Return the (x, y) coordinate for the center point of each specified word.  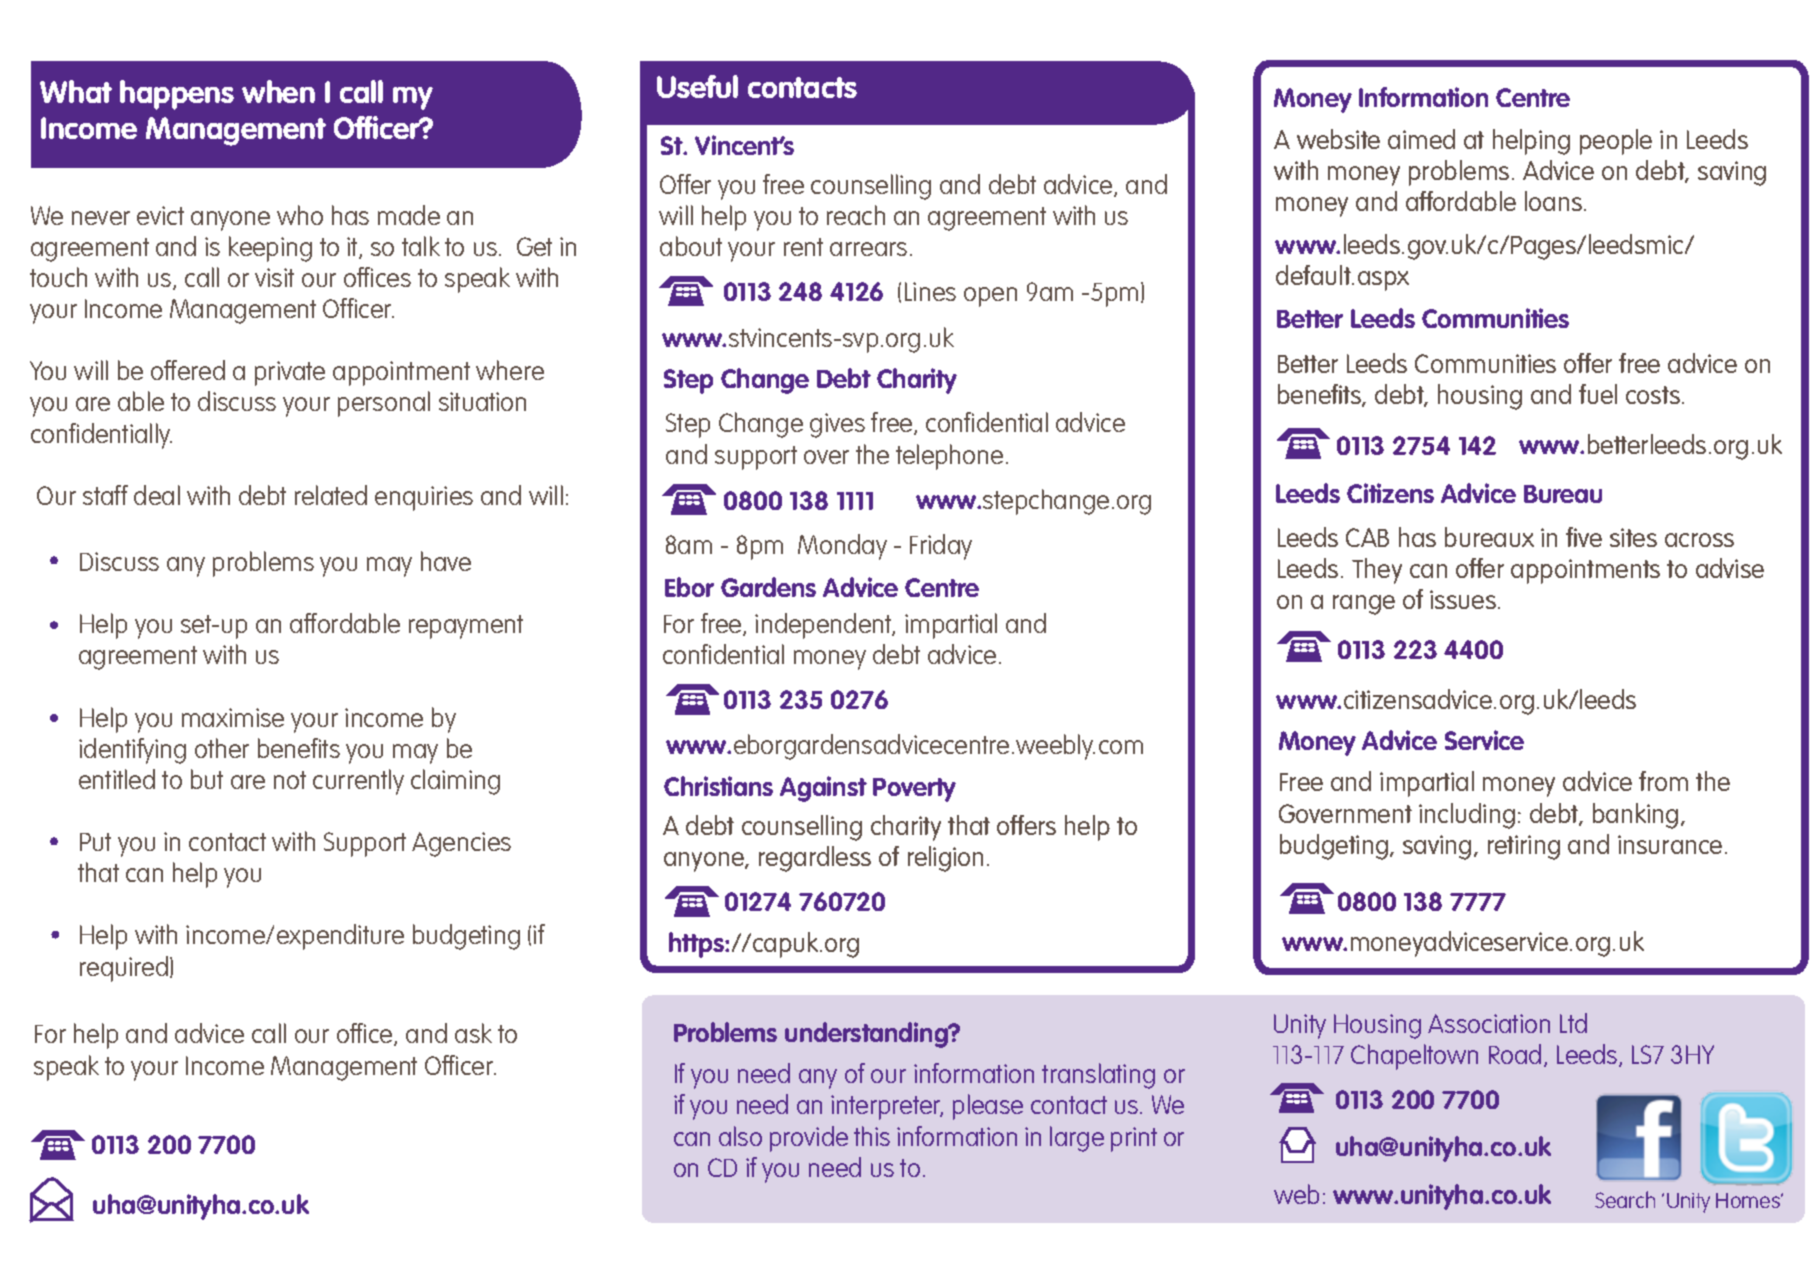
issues (1464, 599)
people (1616, 142)
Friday (941, 547)
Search (1625, 1199)
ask (473, 1033)
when (278, 91)
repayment (466, 627)
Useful (697, 86)
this (872, 1136)
